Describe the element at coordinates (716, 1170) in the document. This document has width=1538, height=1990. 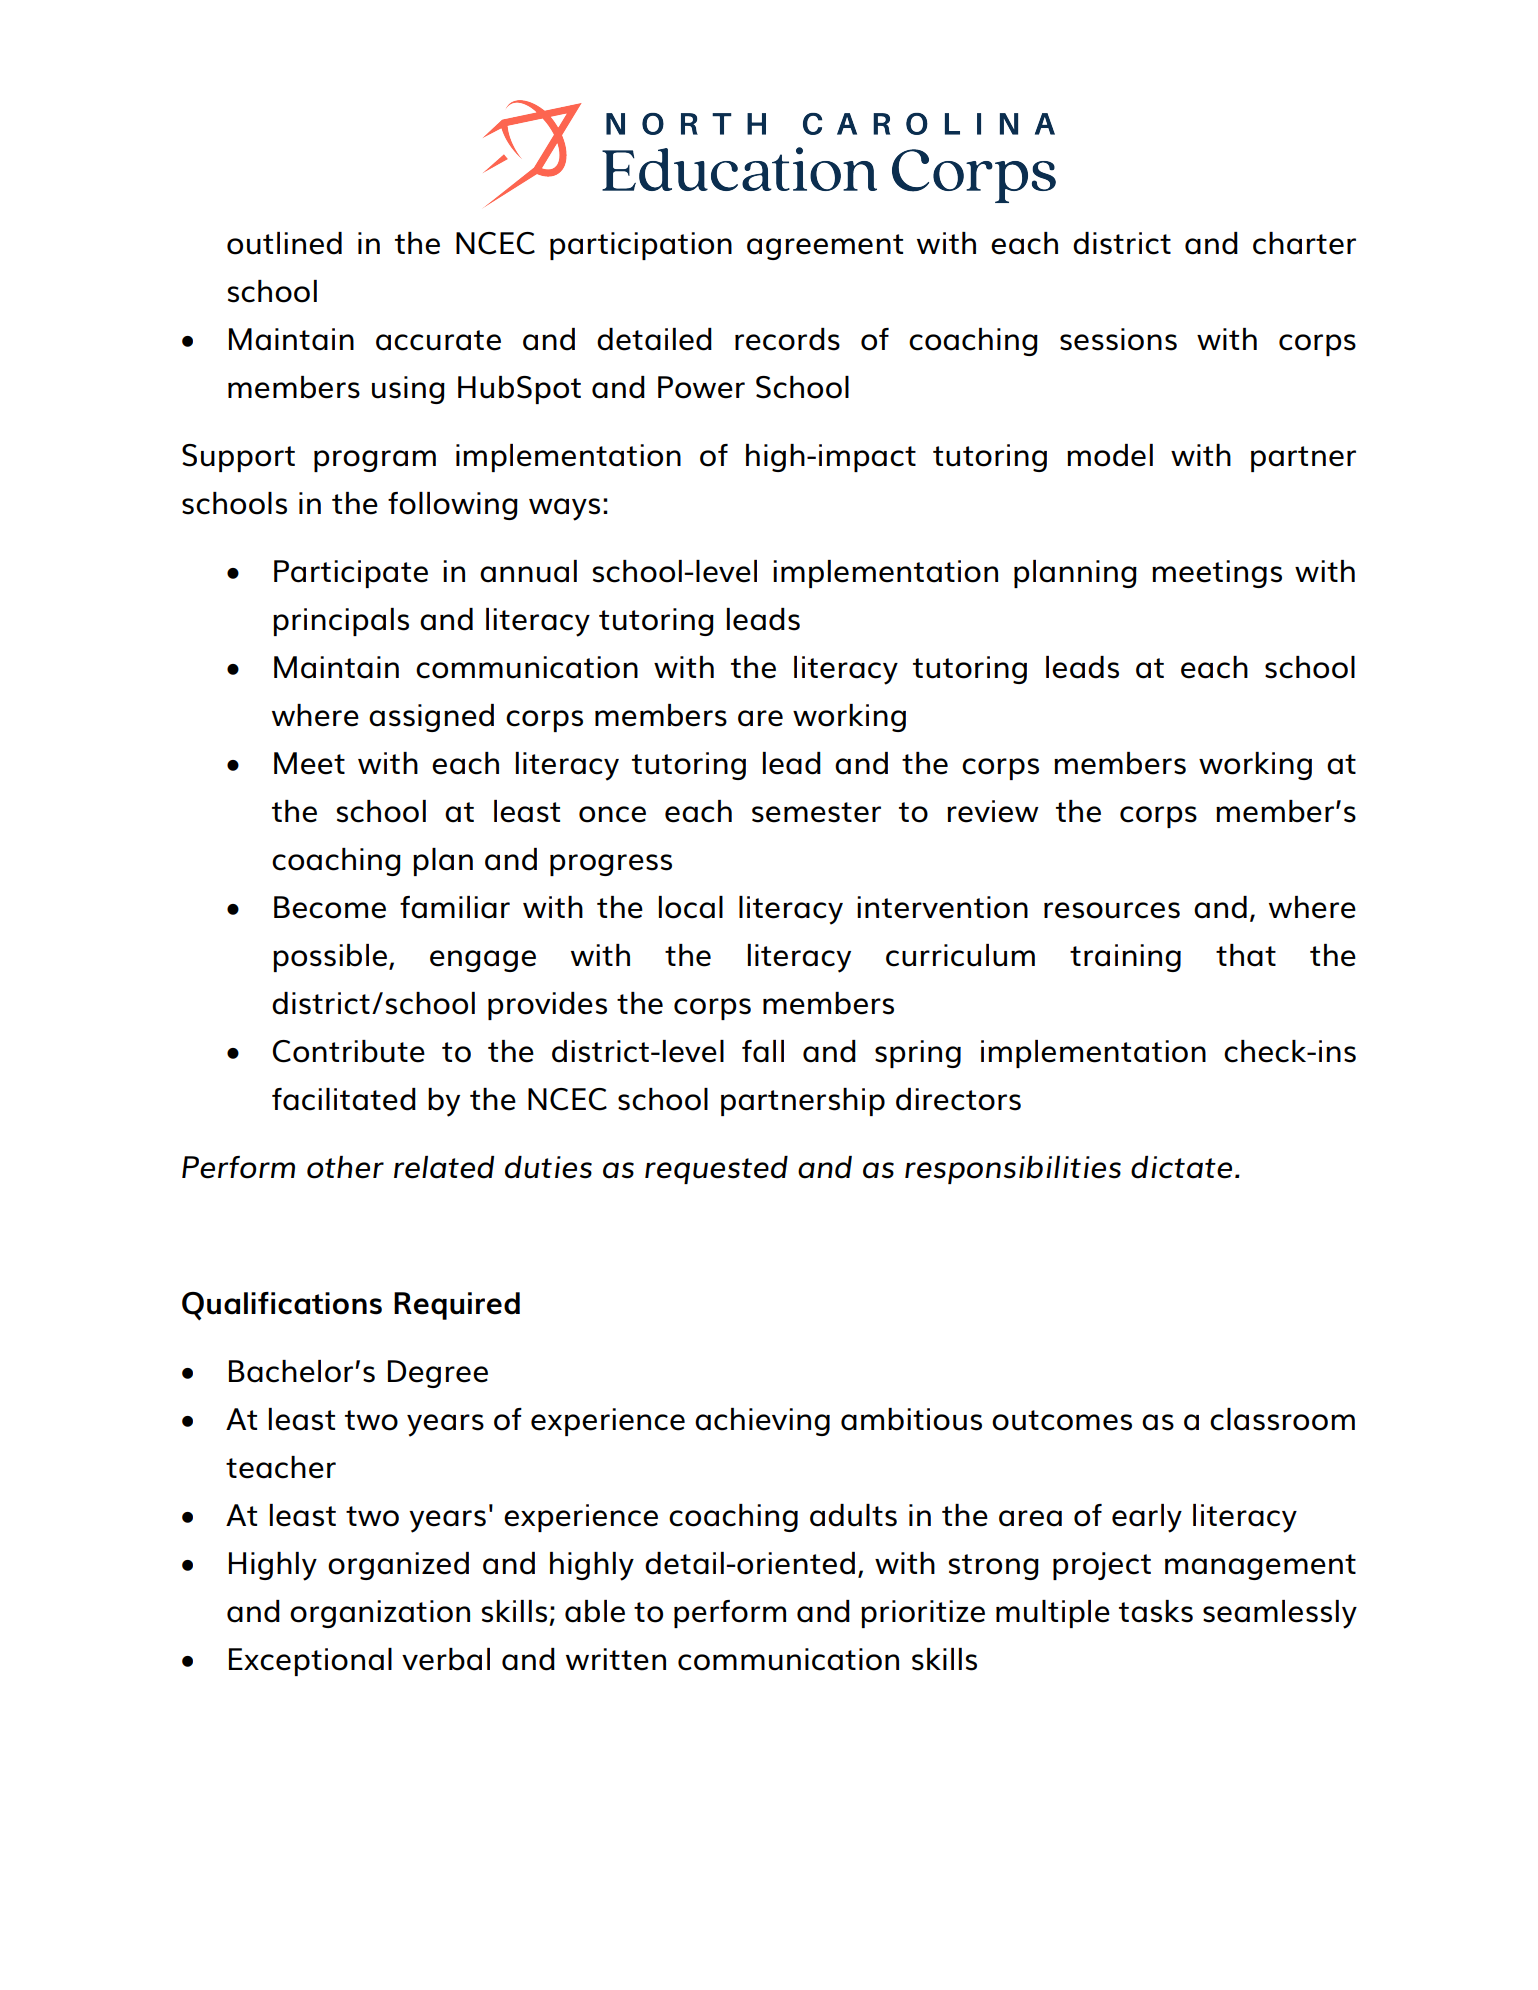
I see `requested` at that location.
